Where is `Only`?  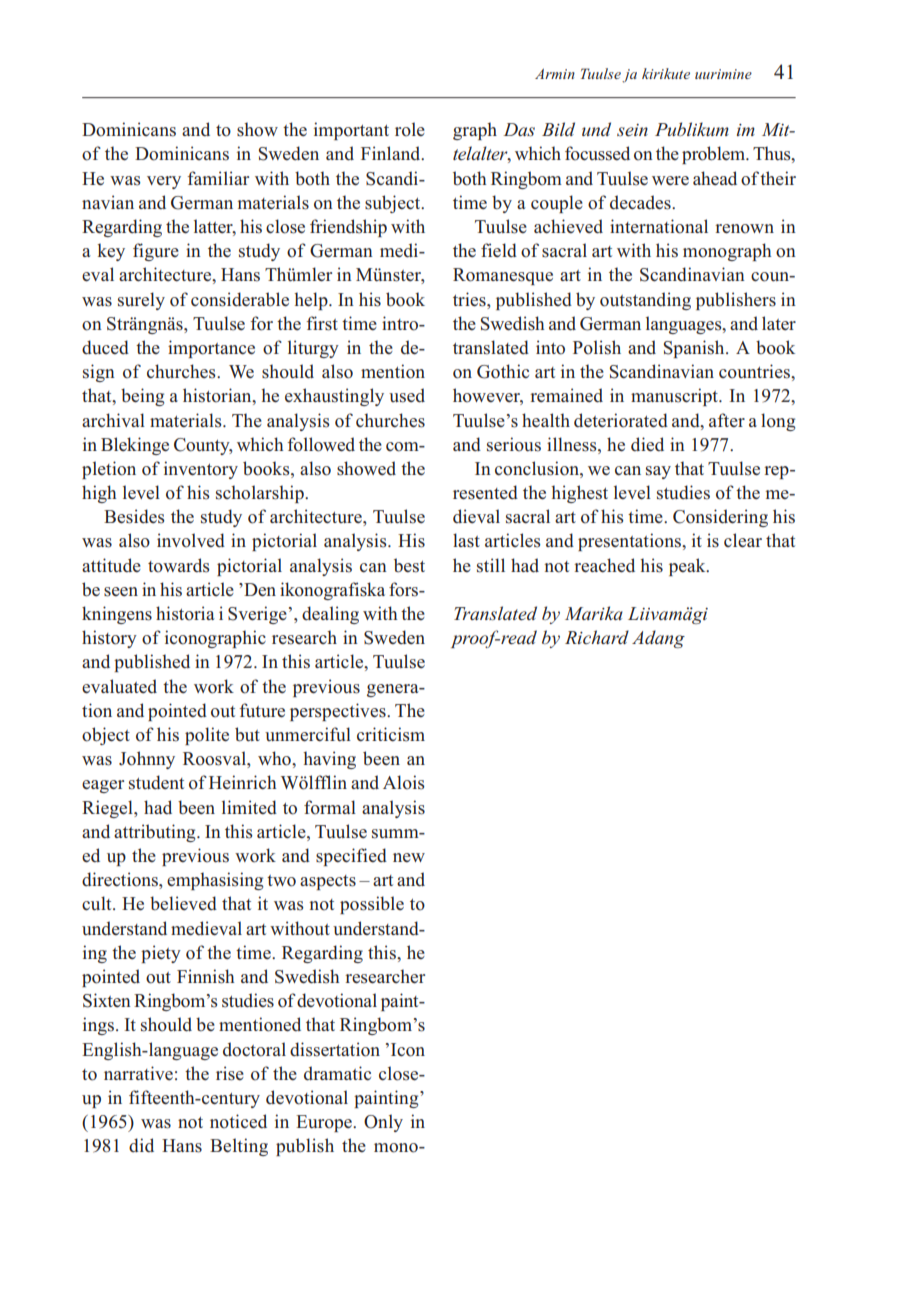
Only is located at coordinates (383, 1123).
